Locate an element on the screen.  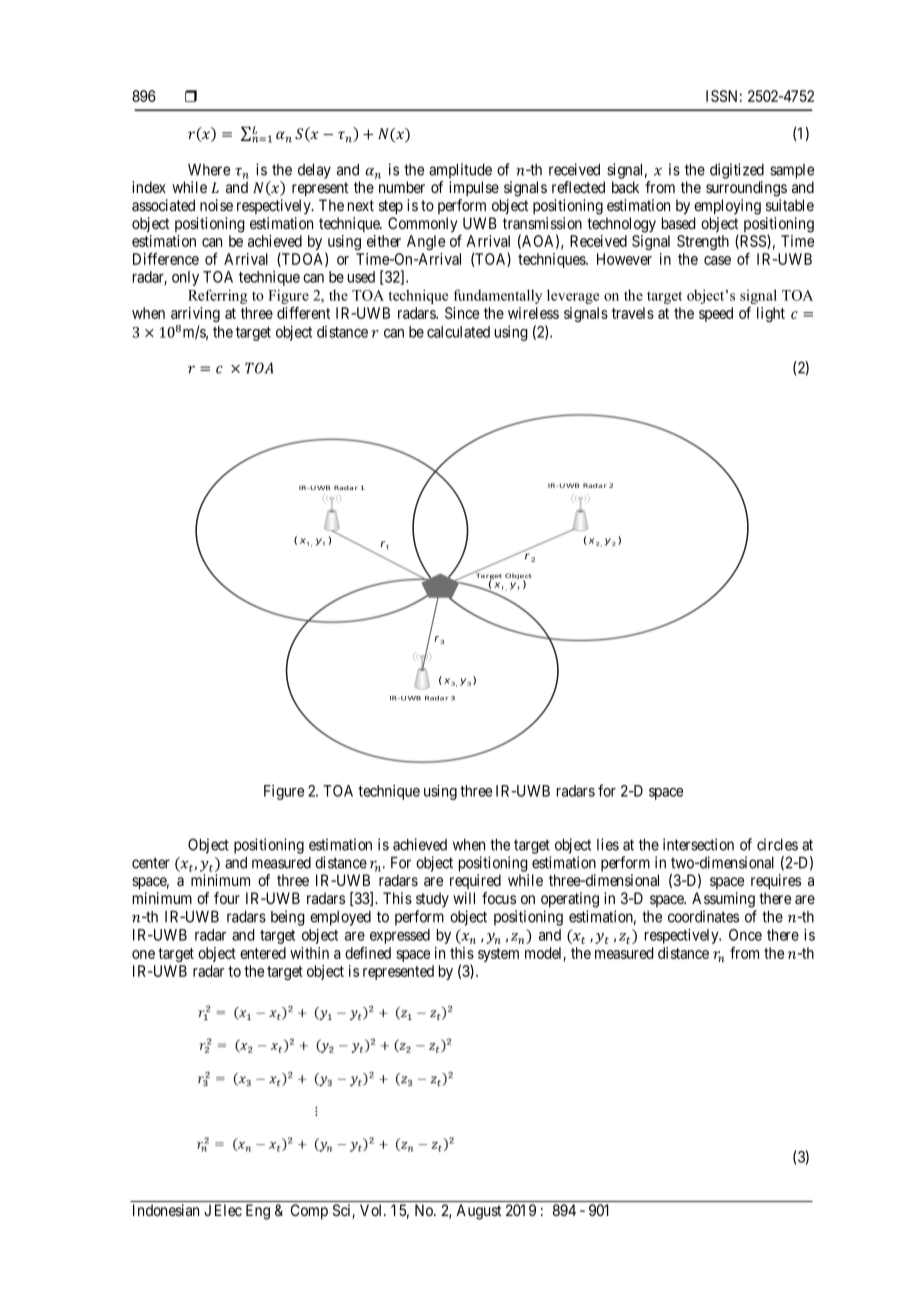
noise is located at coordinates (216, 205).
